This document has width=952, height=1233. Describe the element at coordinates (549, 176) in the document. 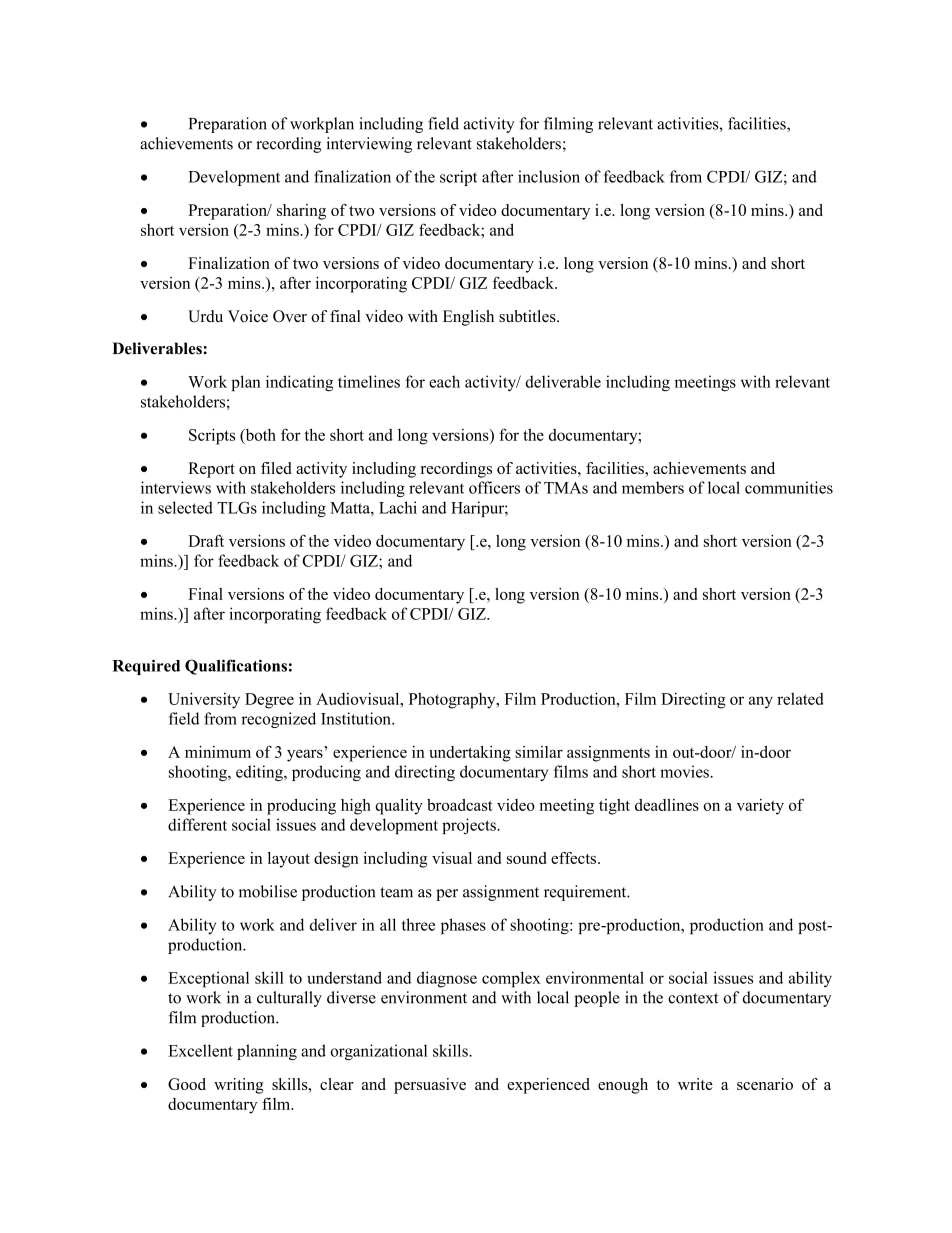

I see `inclusion` at that location.
